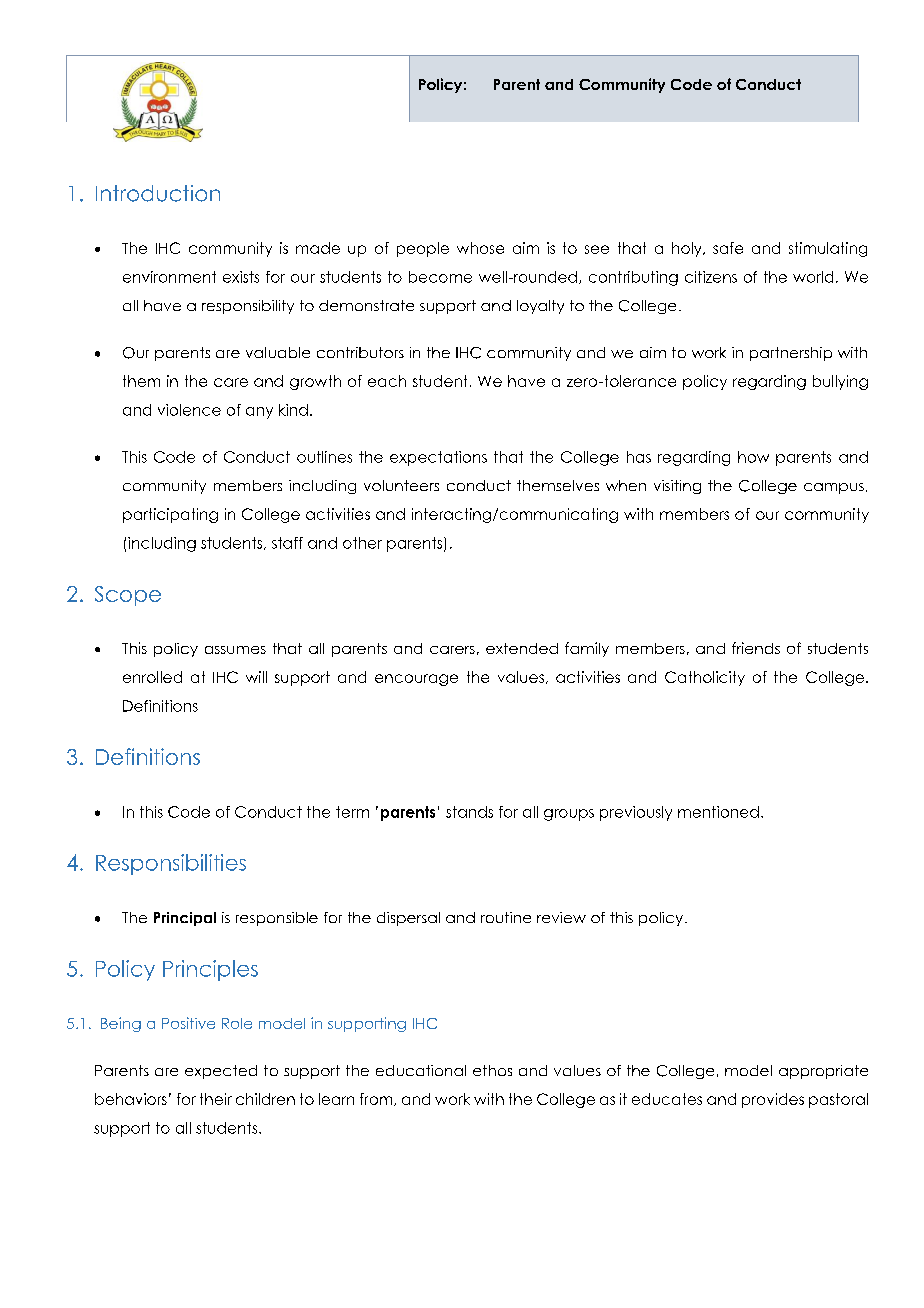 Image resolution: width=924 pixels, height=1308 pixels. Describe the element at coordinates (469, 812) in the image. I see `stands` at that location.
